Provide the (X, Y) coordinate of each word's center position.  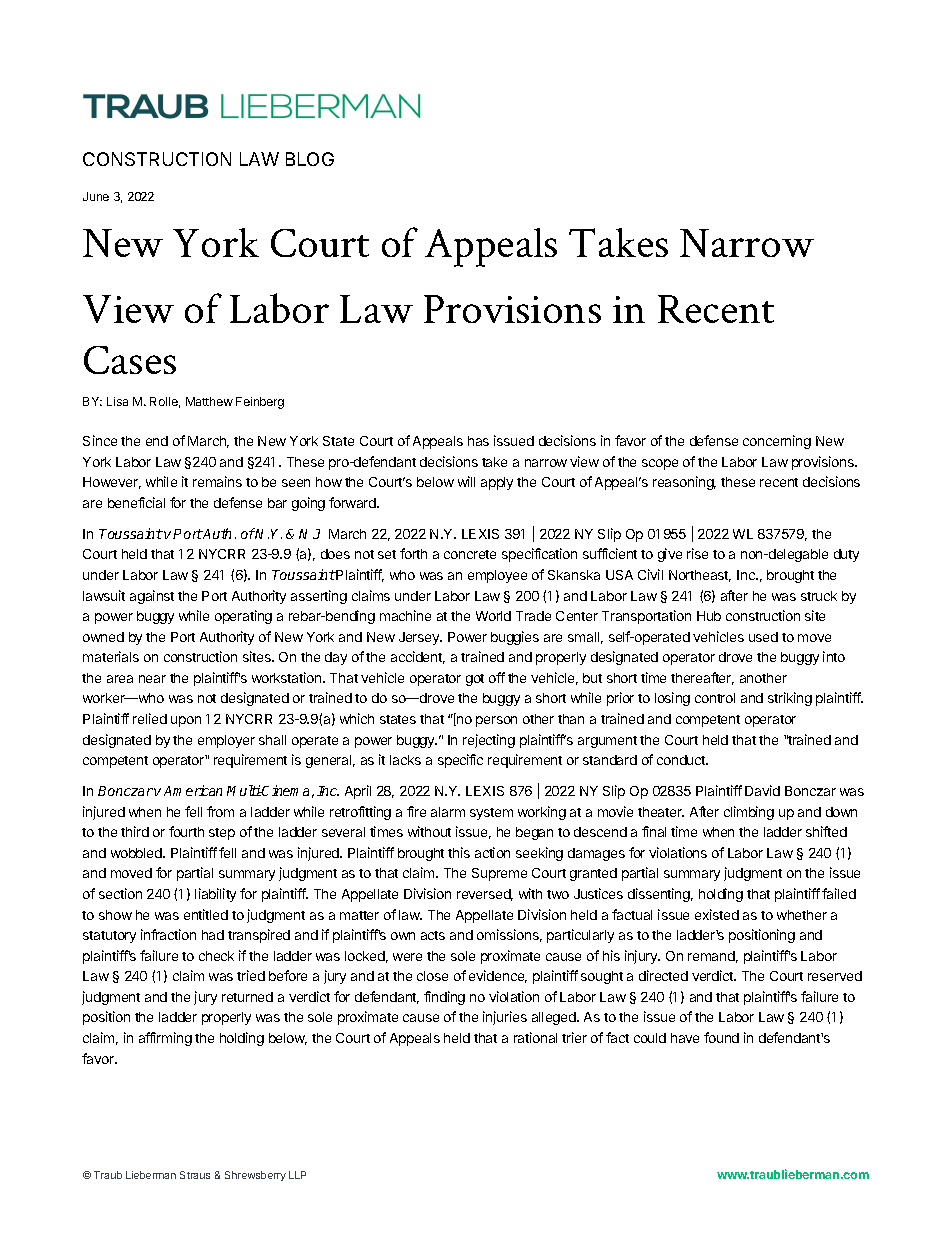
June (96, 196)
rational (535, 1037)
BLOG (310, 159)
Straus (195, 1175)
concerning (777, 442)
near (152, 679)
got (475, 680)
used (763, 637)
